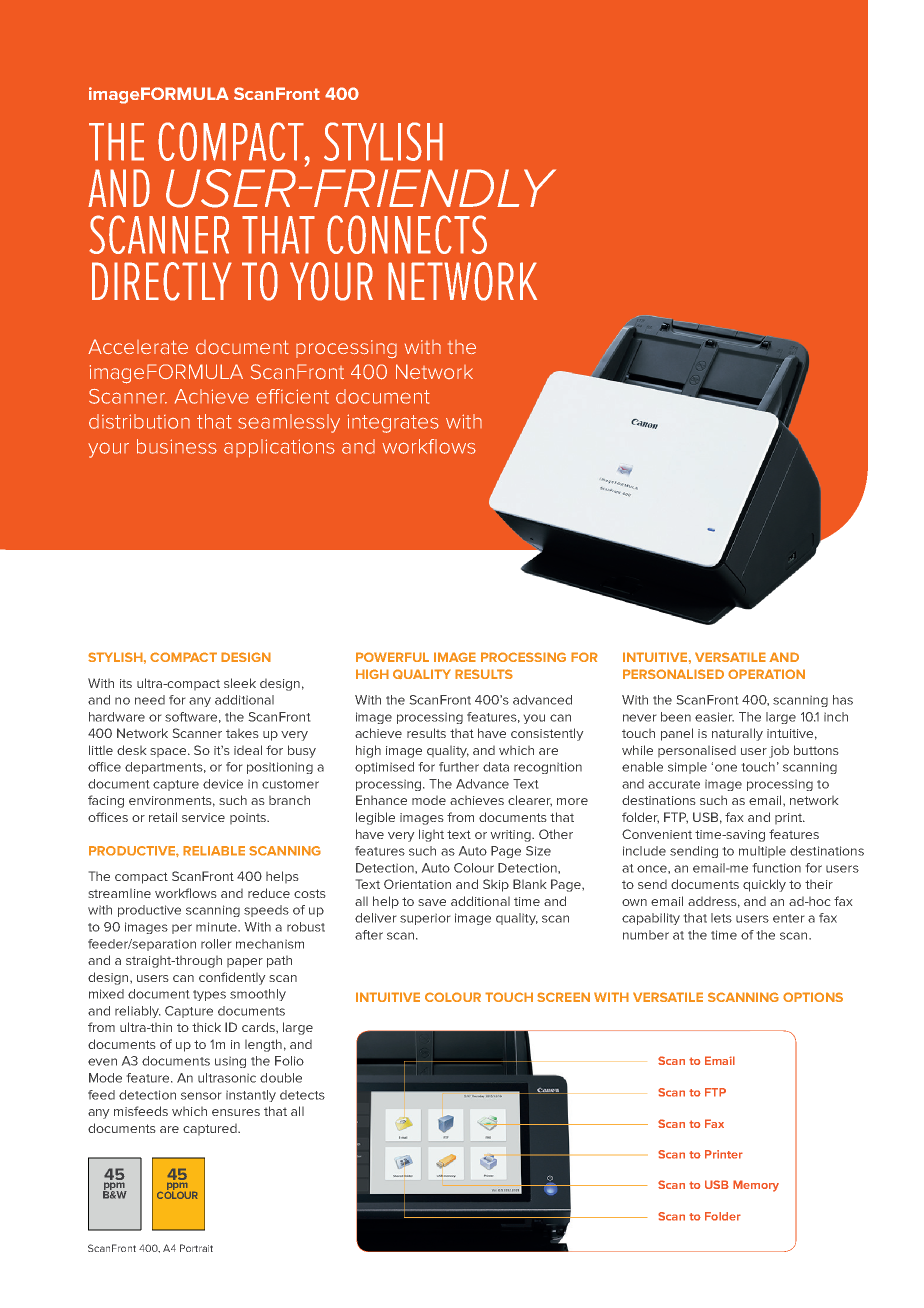 Image resolution: width=924 pixels, height=1308 pixels. What do you see at coordinates (196, 1248) in the screenshot?
I see `Portrait` at bounding box center [196, 1248].
